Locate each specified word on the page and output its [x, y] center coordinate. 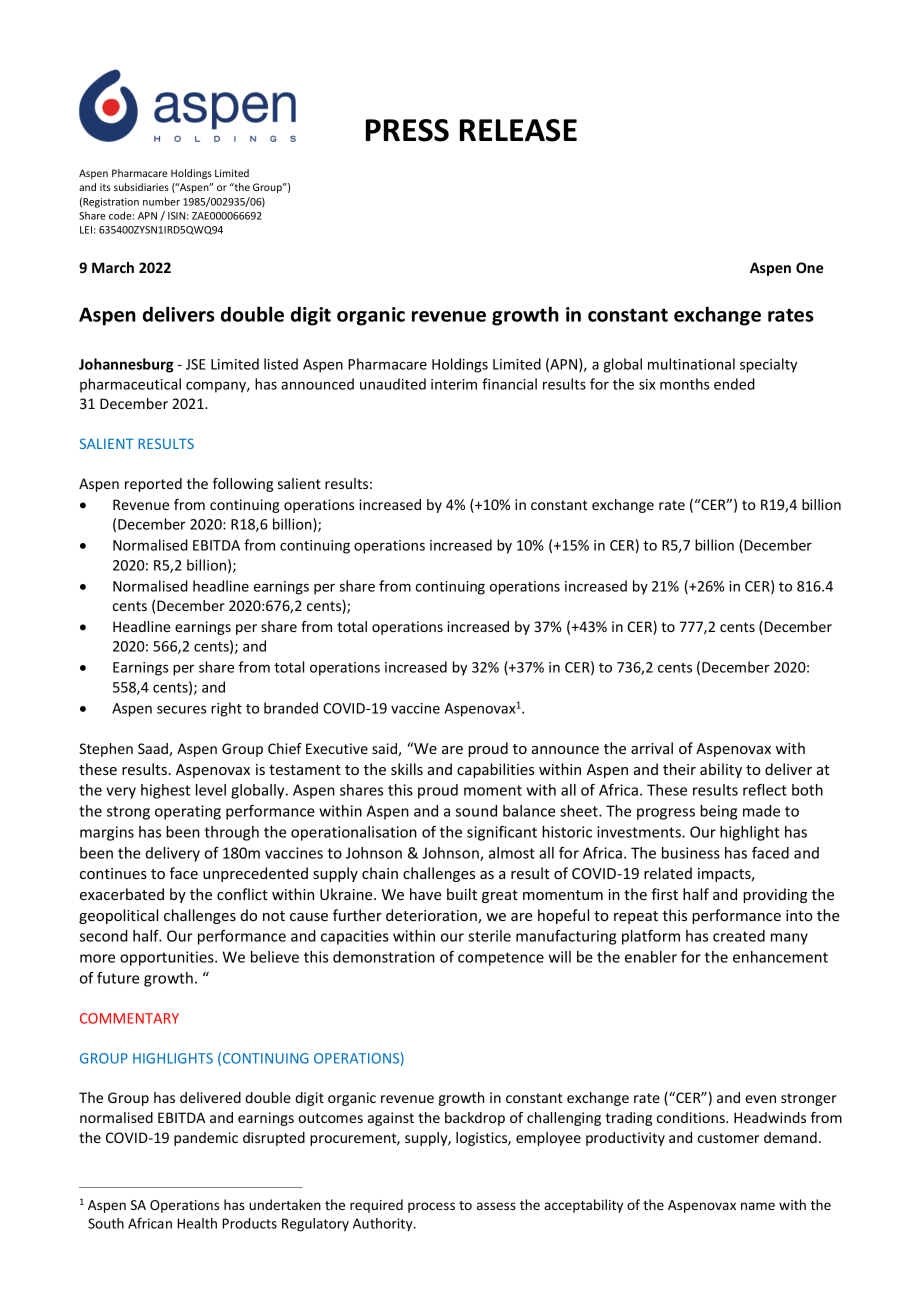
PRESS [407, 130]
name [758, 1206]
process [431, 1207]
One [809, 267]
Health [197, 1223]
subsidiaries [141, 187]
